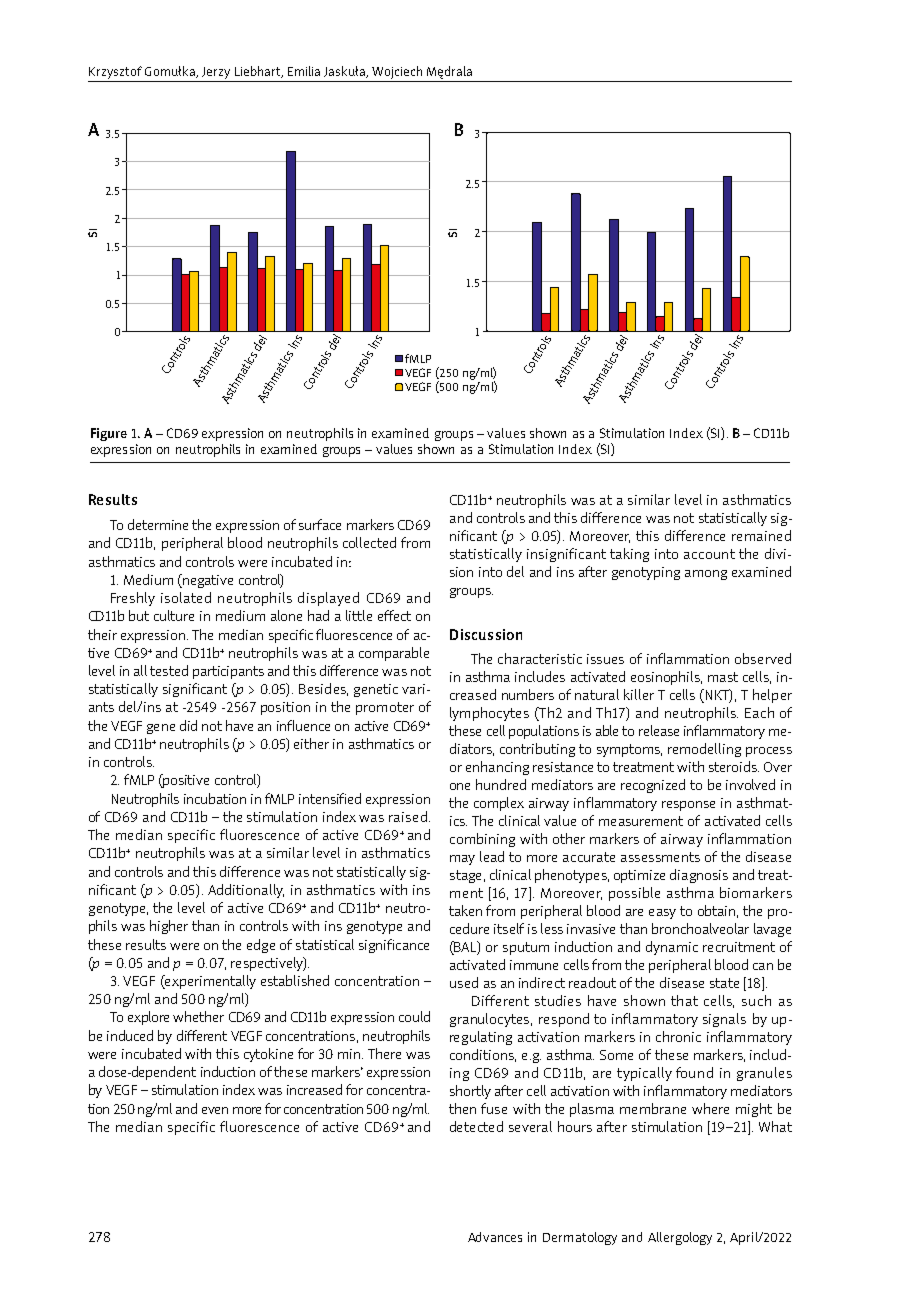 The width and height of the screenshot is (924, 1308). What do you see at coordinates (709, 554) in the screenshot?
I see `account` at bounding box center [709, 554].
